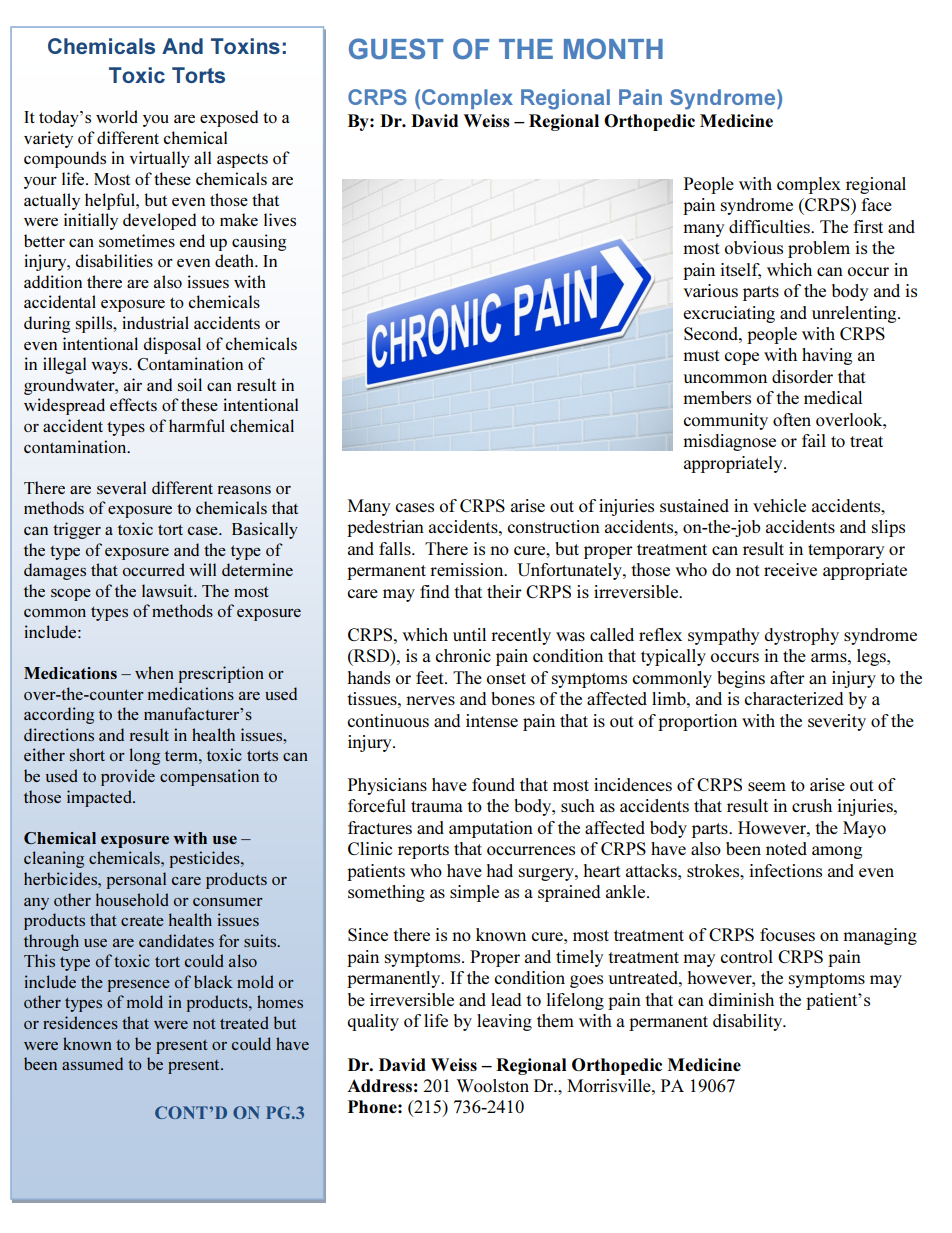 This screenshot has height=1233, width=952. What do you see at coordinates (92, 1063) in the screenshot?
I see `assumed` at bounding box center [92, 1063].
